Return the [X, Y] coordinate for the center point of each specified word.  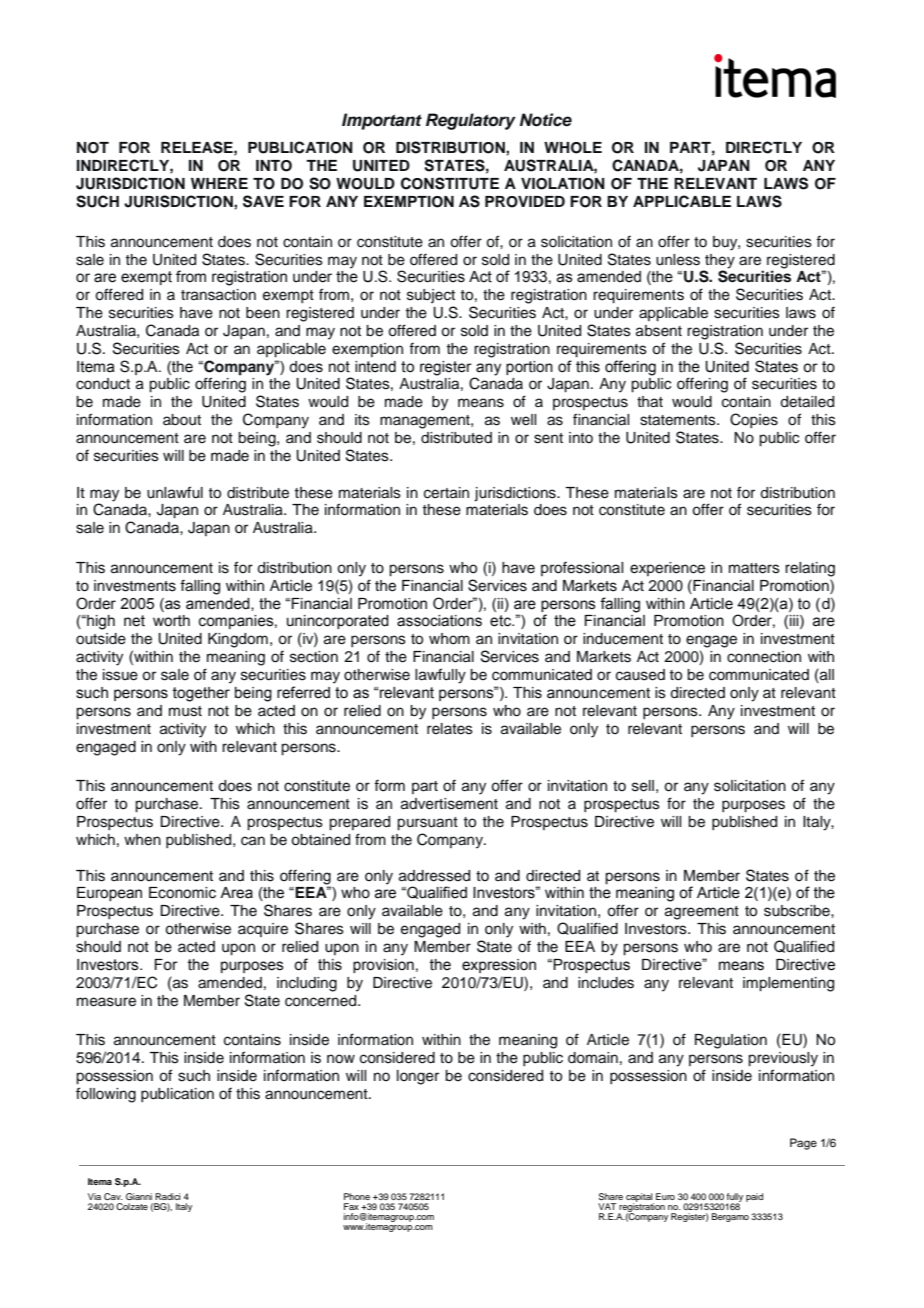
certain [446, 493]
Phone [357, 1196]
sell [643, 786]
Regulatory [471, 121]
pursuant [427, 824]
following [106, 1095]
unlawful [175, 492]
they [720, 261]
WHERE [219, 183]
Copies [754, 420]
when [142, 840]
